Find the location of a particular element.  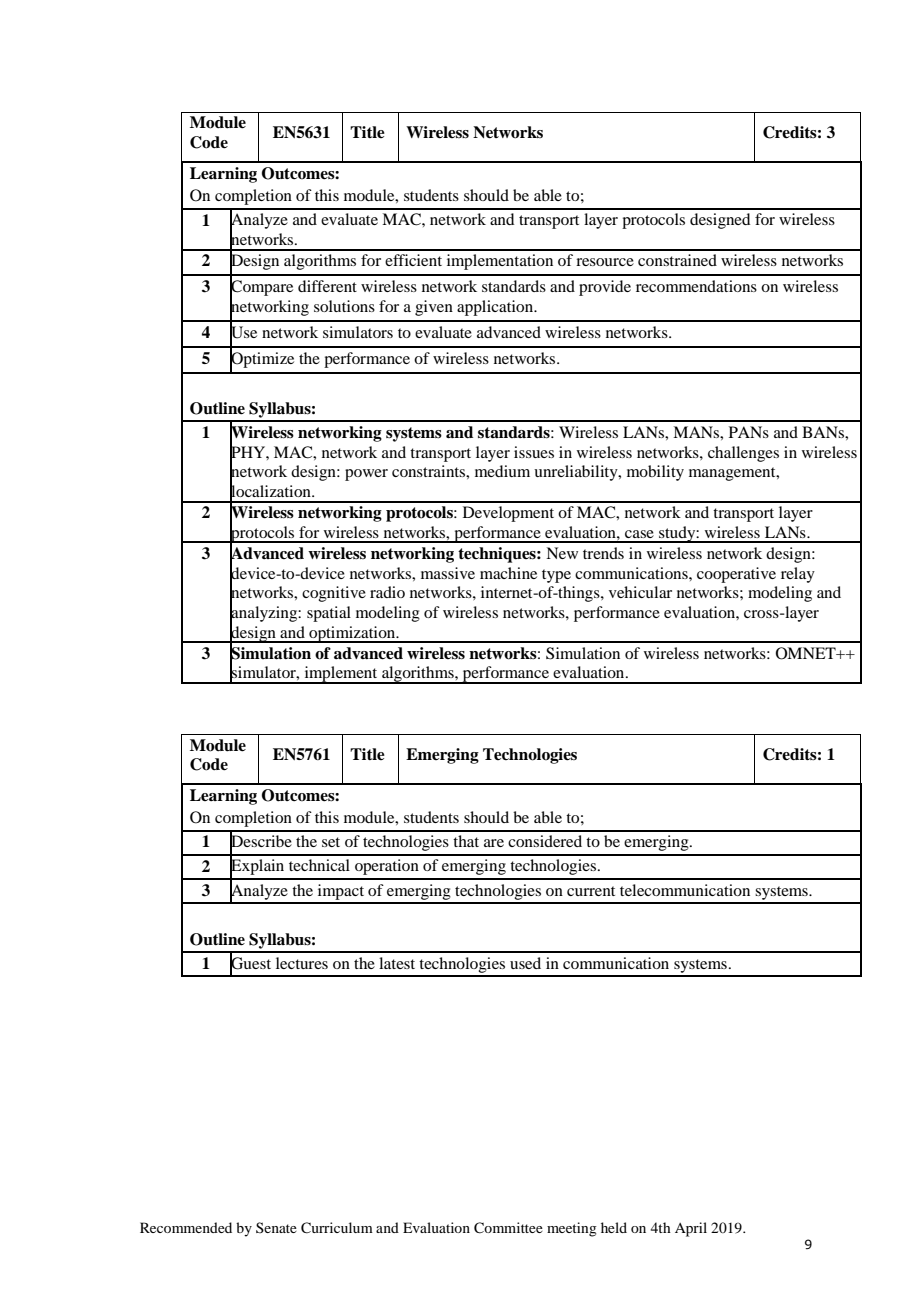

that is located at coordinates (466, 841).
